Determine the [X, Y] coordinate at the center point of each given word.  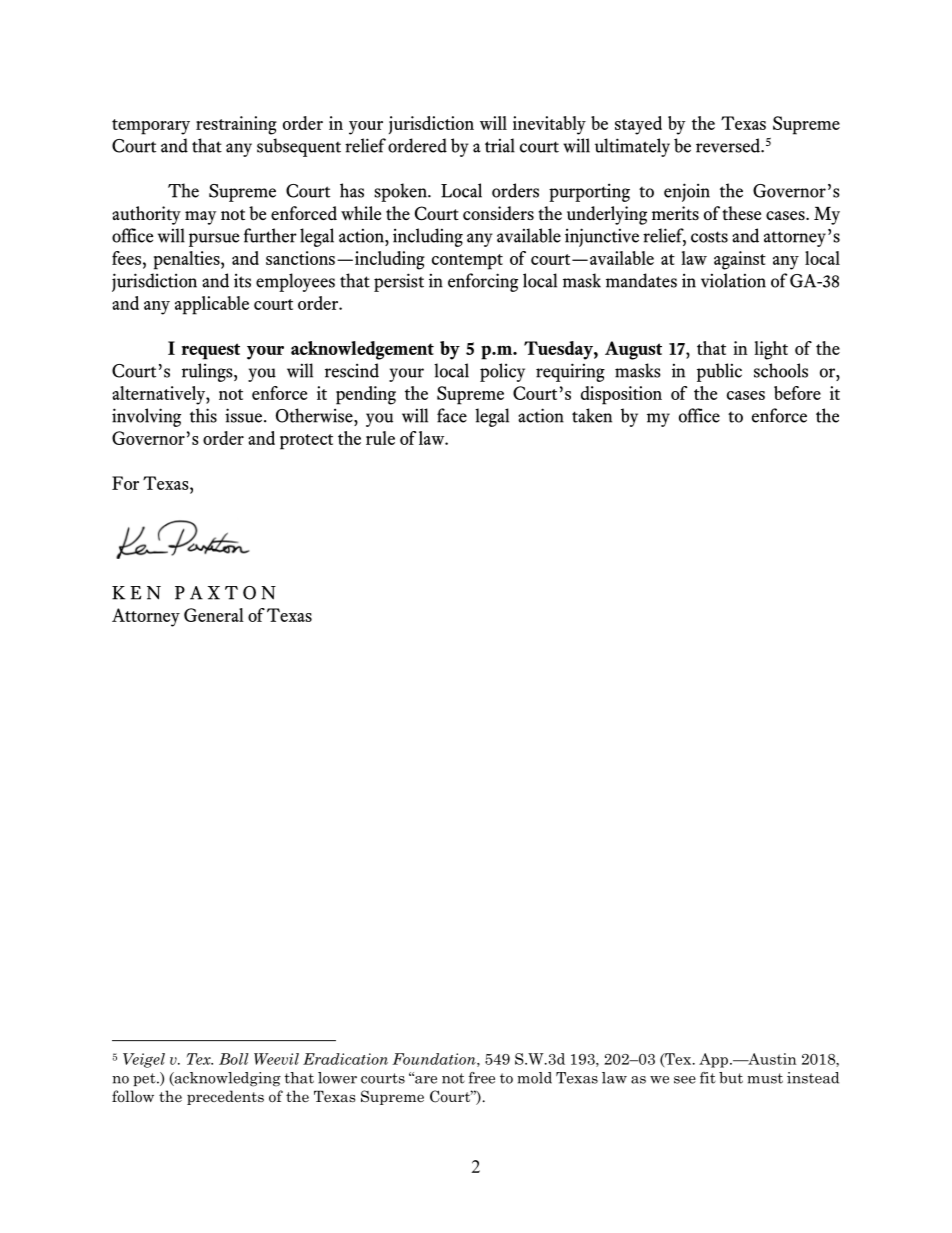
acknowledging [226, 1079]
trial [500, 145]
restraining [236, 125]
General [214, 615]
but [731, 1078]
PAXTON [225, 593]
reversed [729, 145]
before [797, 393]
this [203, 415]
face [452, 415]
